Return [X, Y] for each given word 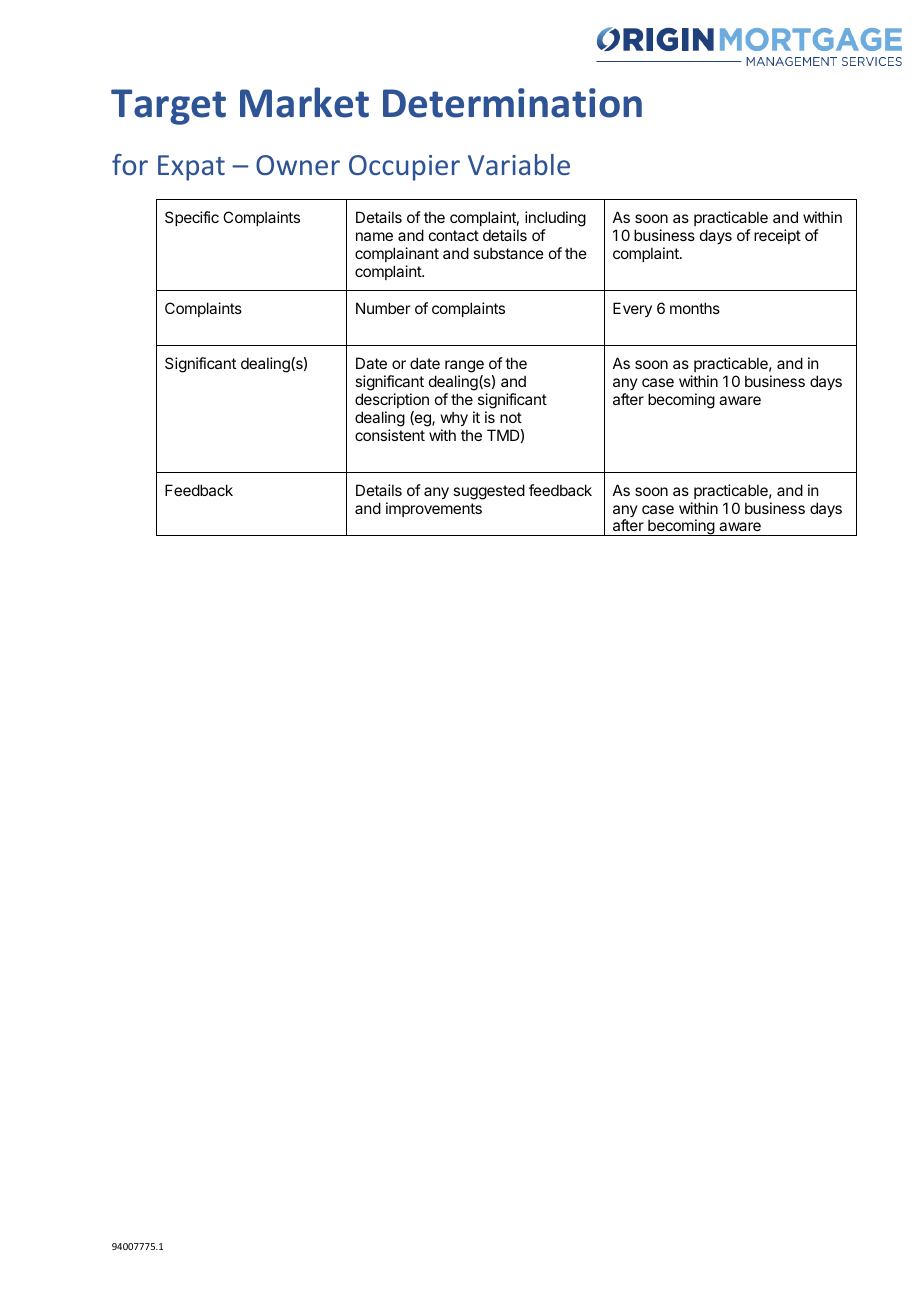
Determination [512, 103]
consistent [390, 435]
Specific [192, 218]
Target [168, 107]
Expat [191, 168]
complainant [397, 254]
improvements [434, 509]
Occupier [404, 168]
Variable [519, 164]
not [511, 417]
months [695, 308]
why [454, 418]
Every [632, 309]
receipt [777, 236]
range [464, 366]
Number [383, 308]
